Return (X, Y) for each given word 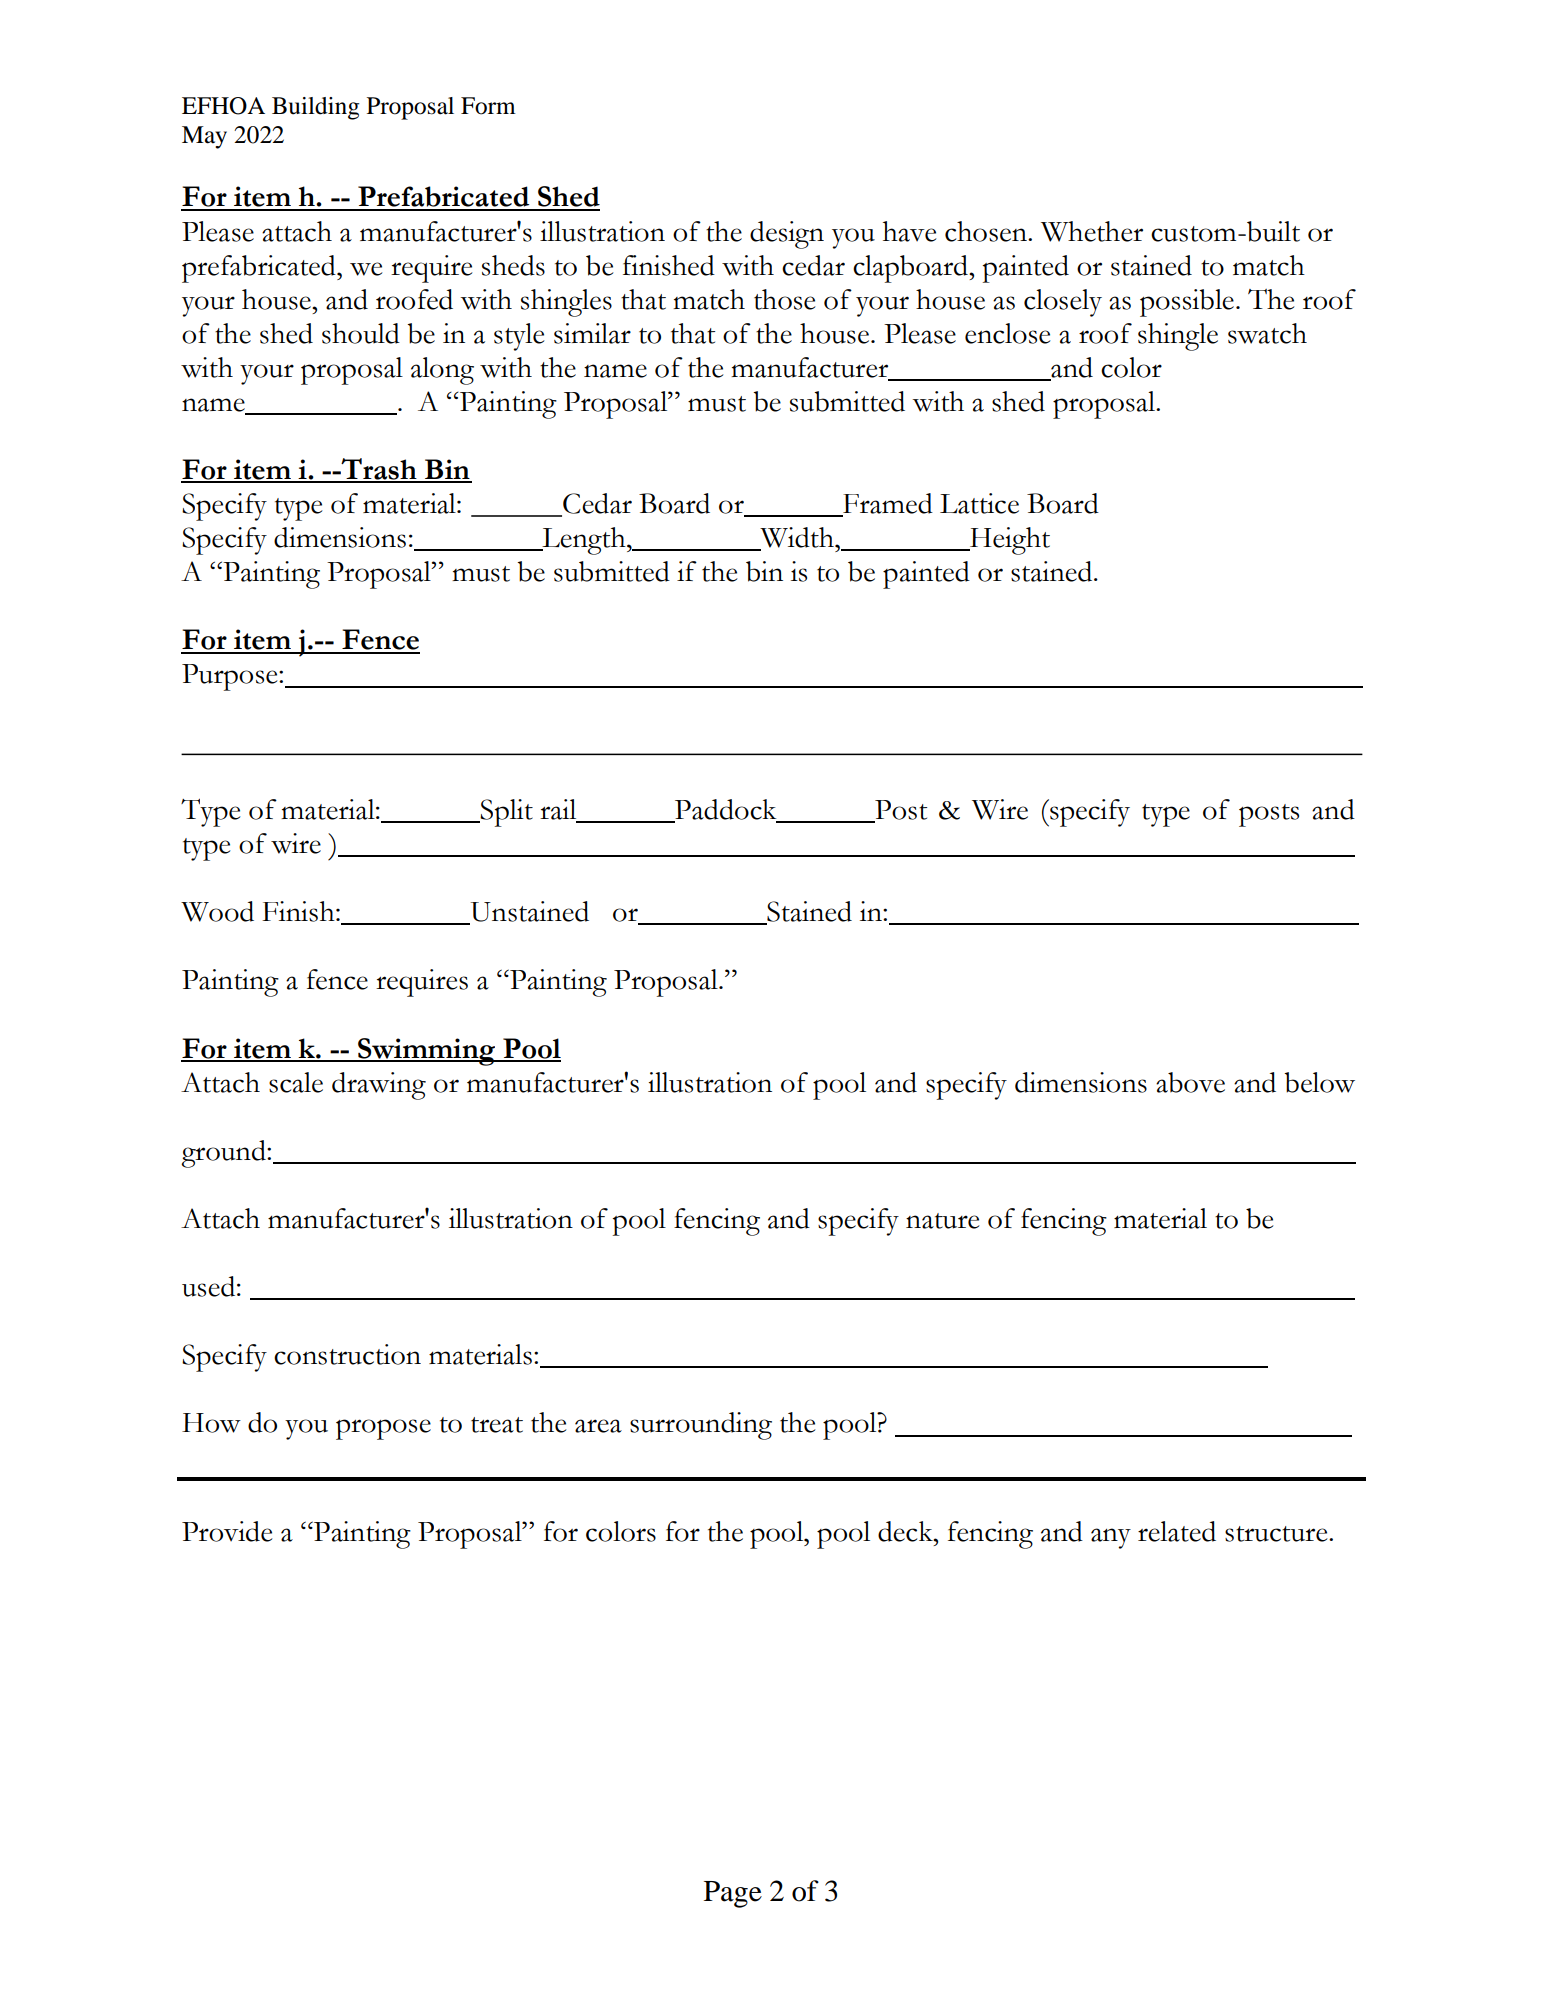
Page (733, 1894)
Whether (1092, 231)
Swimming (427, 1052)
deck (906, 1531)
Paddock (726, 810)
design (787, 235)
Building (315, 108)
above (1190, 1082)
